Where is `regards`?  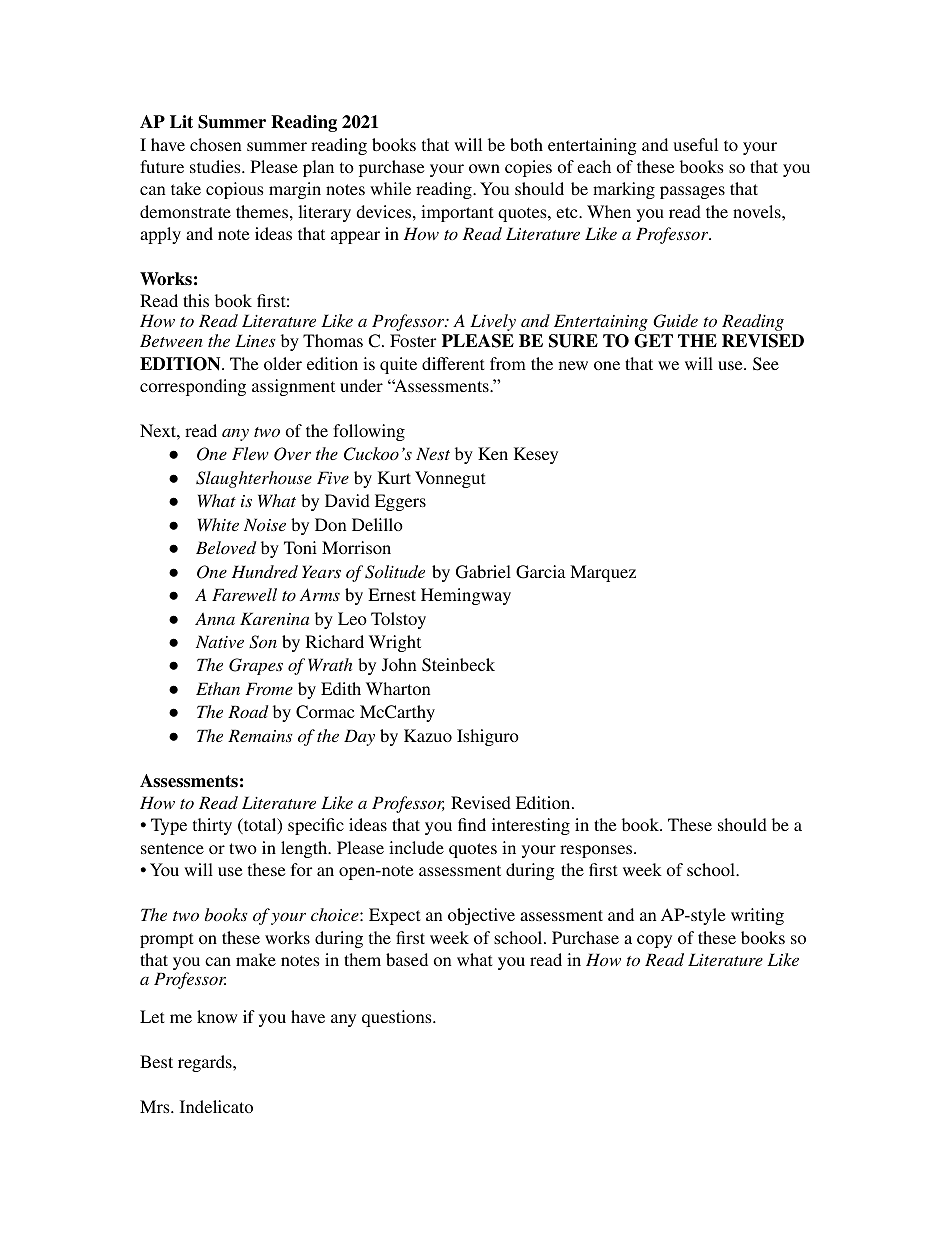
regards is located at coordinates (206, 1063).
